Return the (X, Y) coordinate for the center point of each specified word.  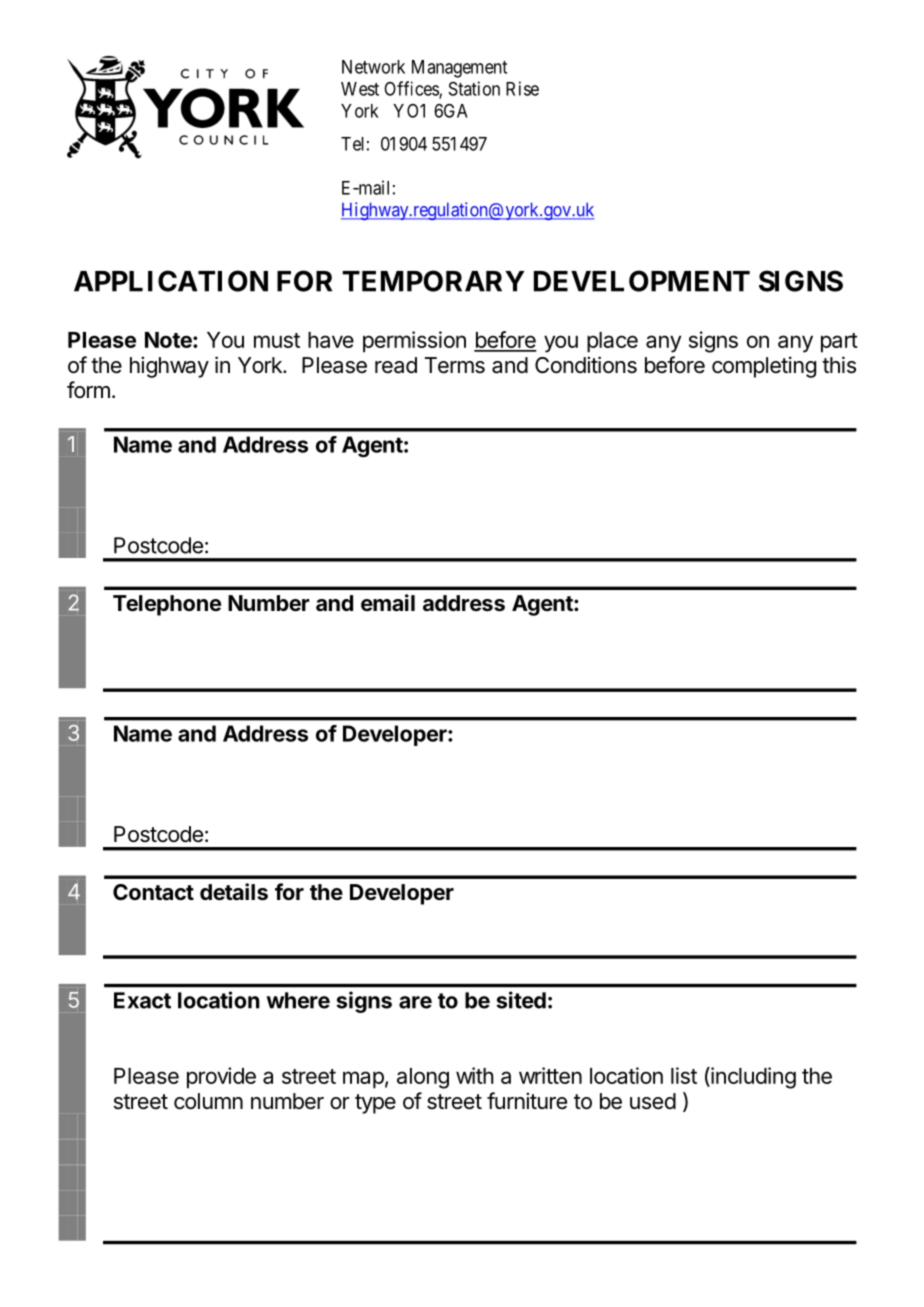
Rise (522, 88)
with (475, 1075)
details (234, 892)
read (396, 365)
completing (764, 367)
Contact (153, 892)
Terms (455, 365)
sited (521, 1000)
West (360, 89)
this (839, 365)
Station (474, 88)
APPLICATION (171, 281)
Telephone (167, 605)
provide (221, 1078)
